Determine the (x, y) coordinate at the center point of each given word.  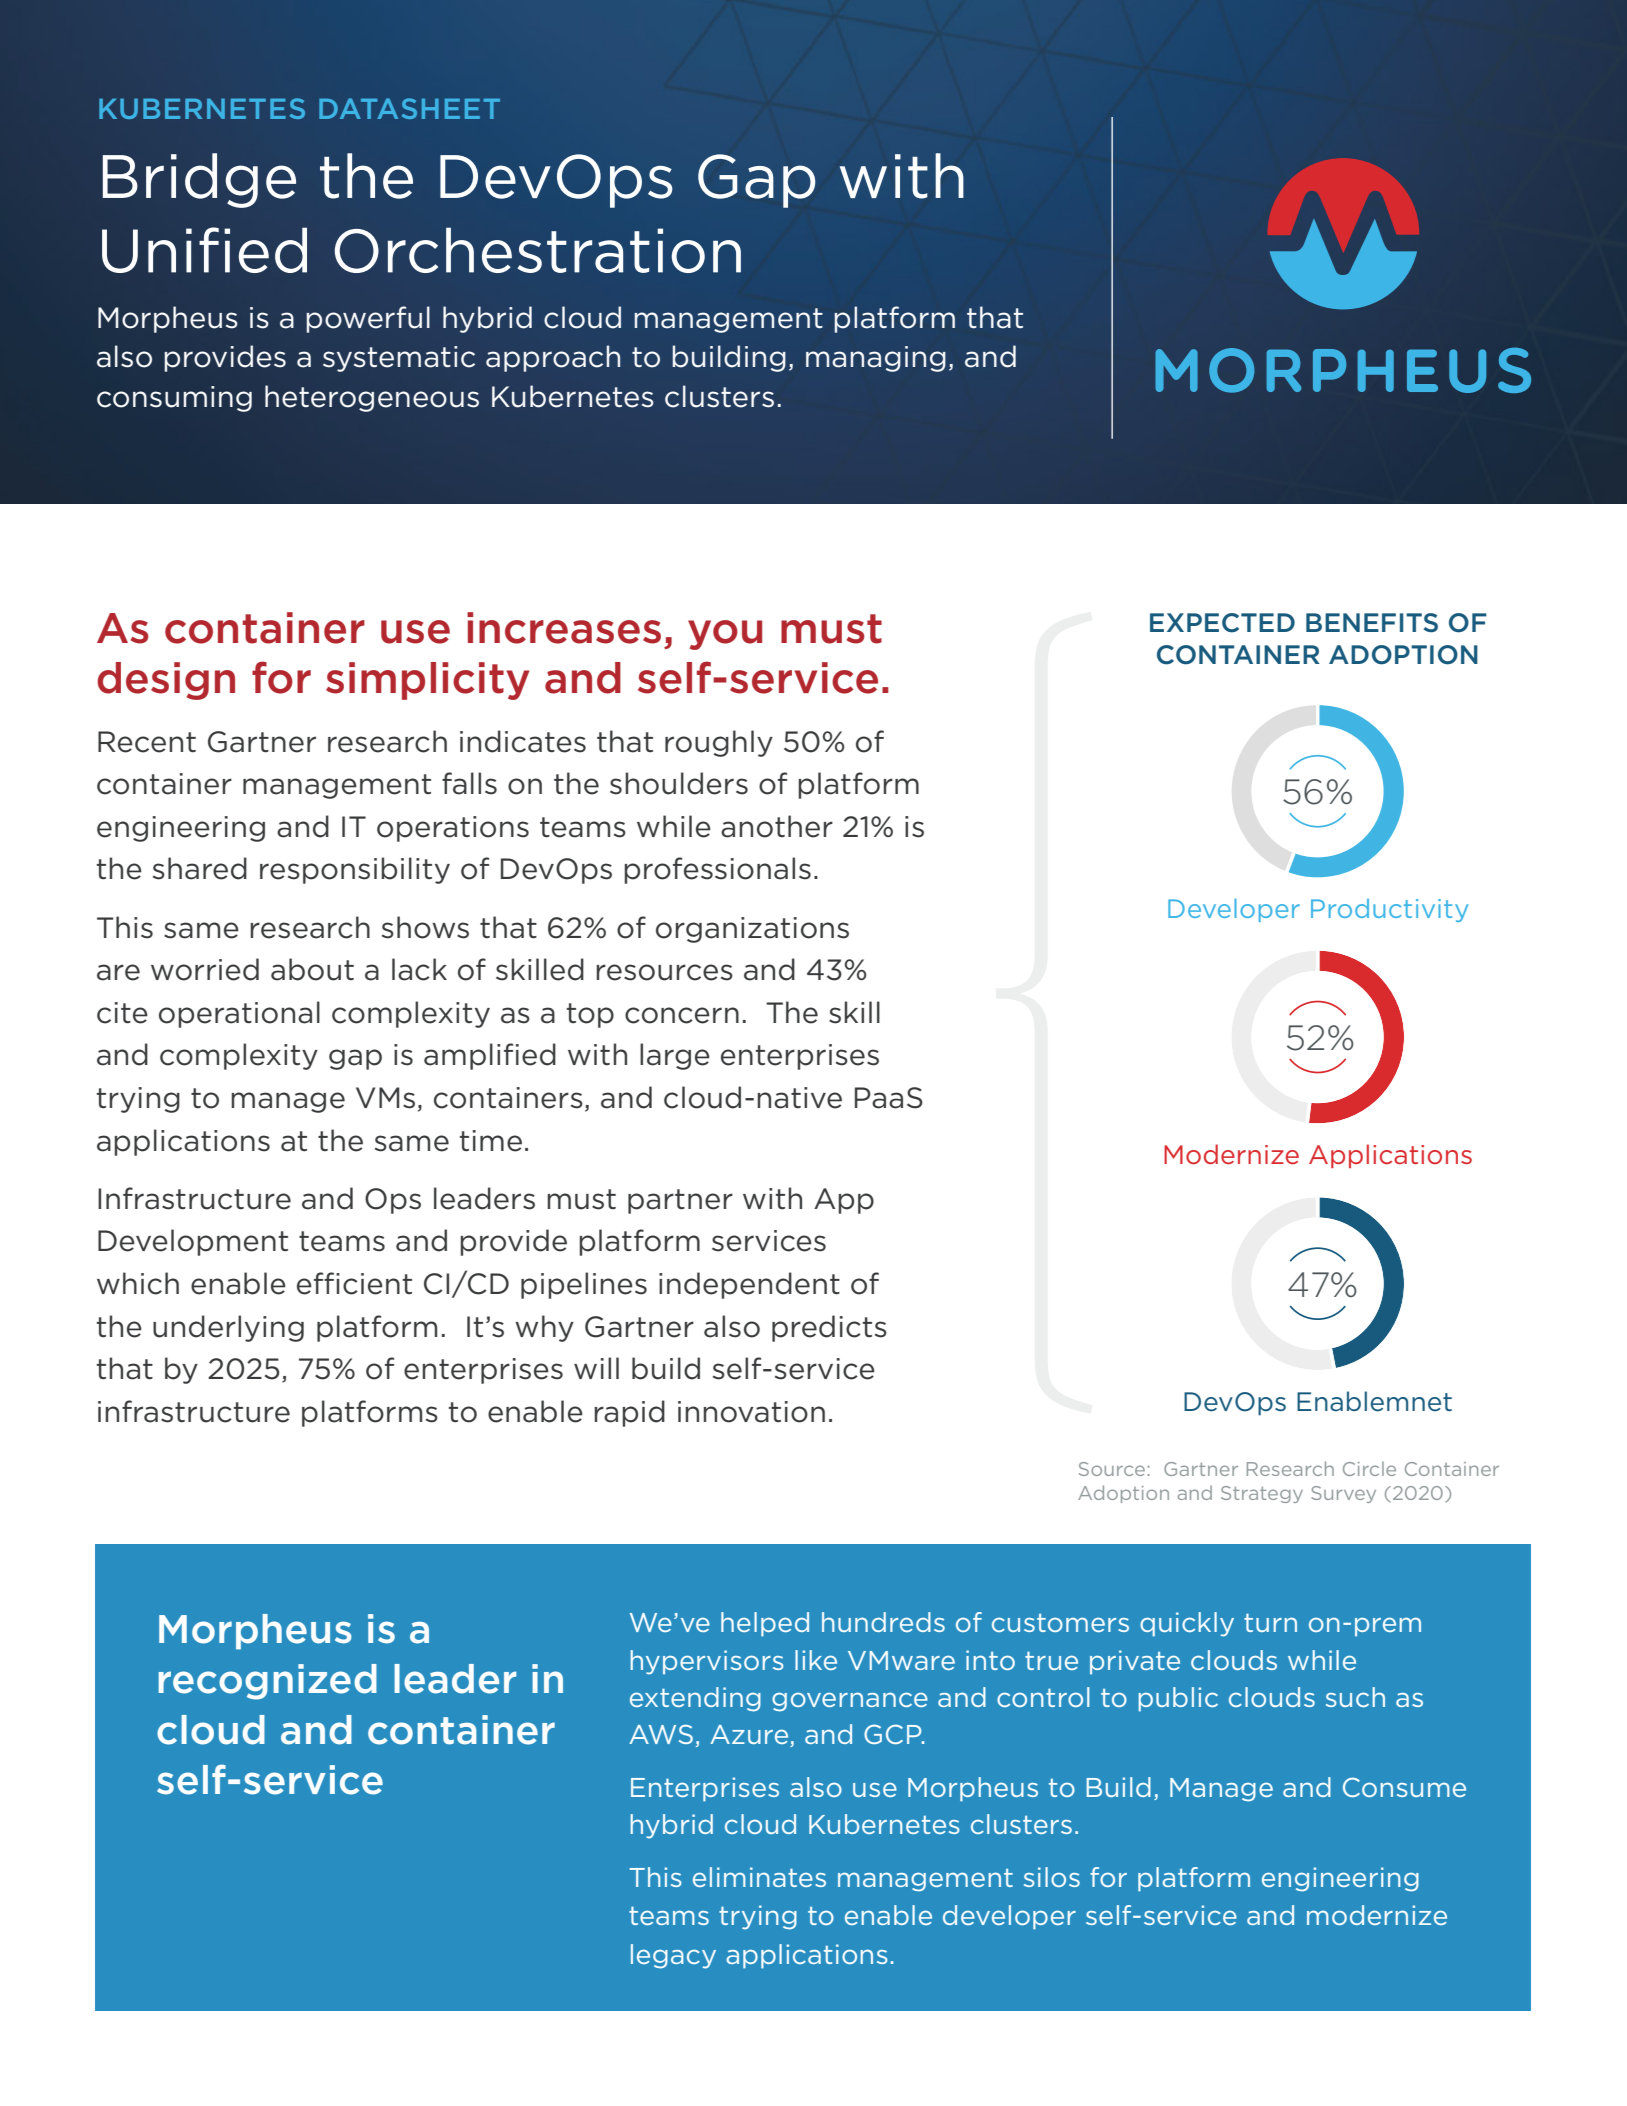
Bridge (199, 180)
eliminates (759, 1877)
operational (239, 1014)
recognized (268, 1682)
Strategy (1262, 1494)
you (725, 635)
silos (1052, 1877)
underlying (228, 1328)
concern (682, 1015)
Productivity (1389, 910)
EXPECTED (1222, 623)
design (166, 681)
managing (876, 359)
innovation (751, 1412)
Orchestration (538, 250)
